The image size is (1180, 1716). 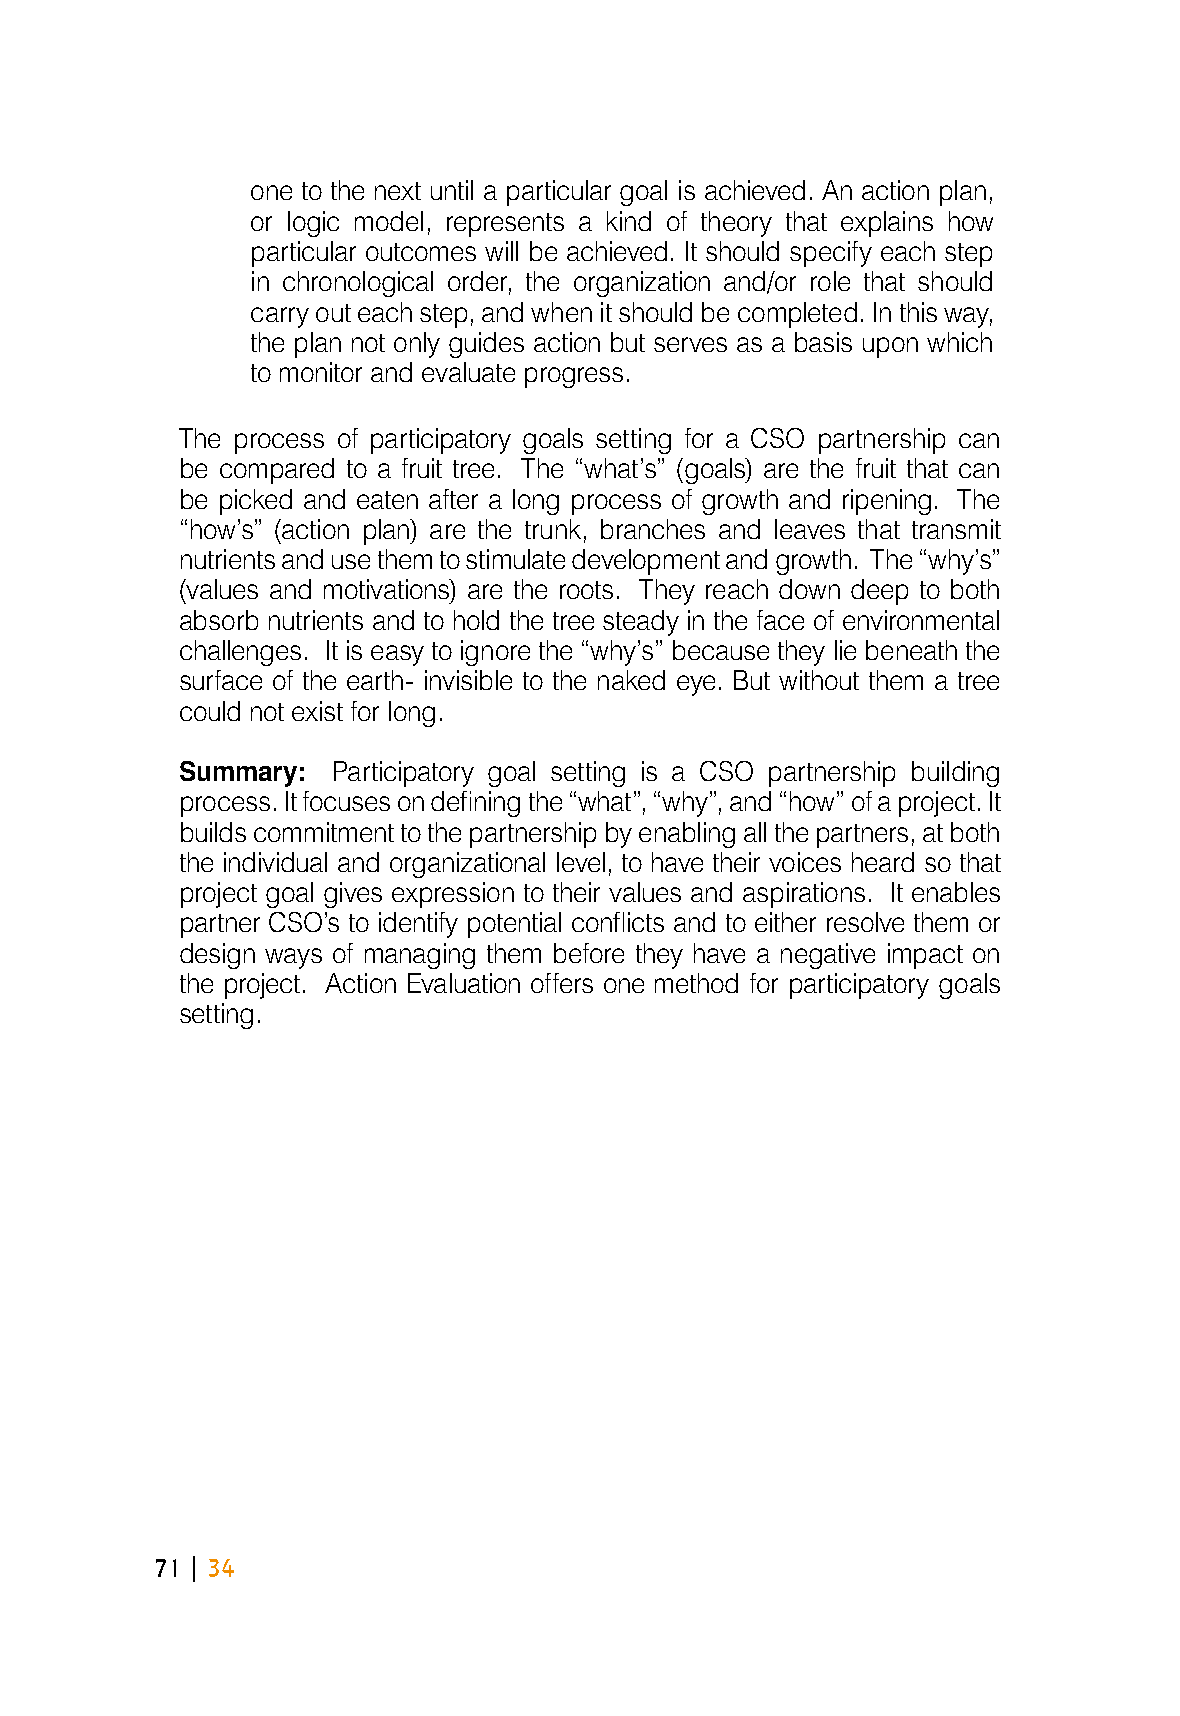 I want to click on deep, so click(x=879, y=592).
